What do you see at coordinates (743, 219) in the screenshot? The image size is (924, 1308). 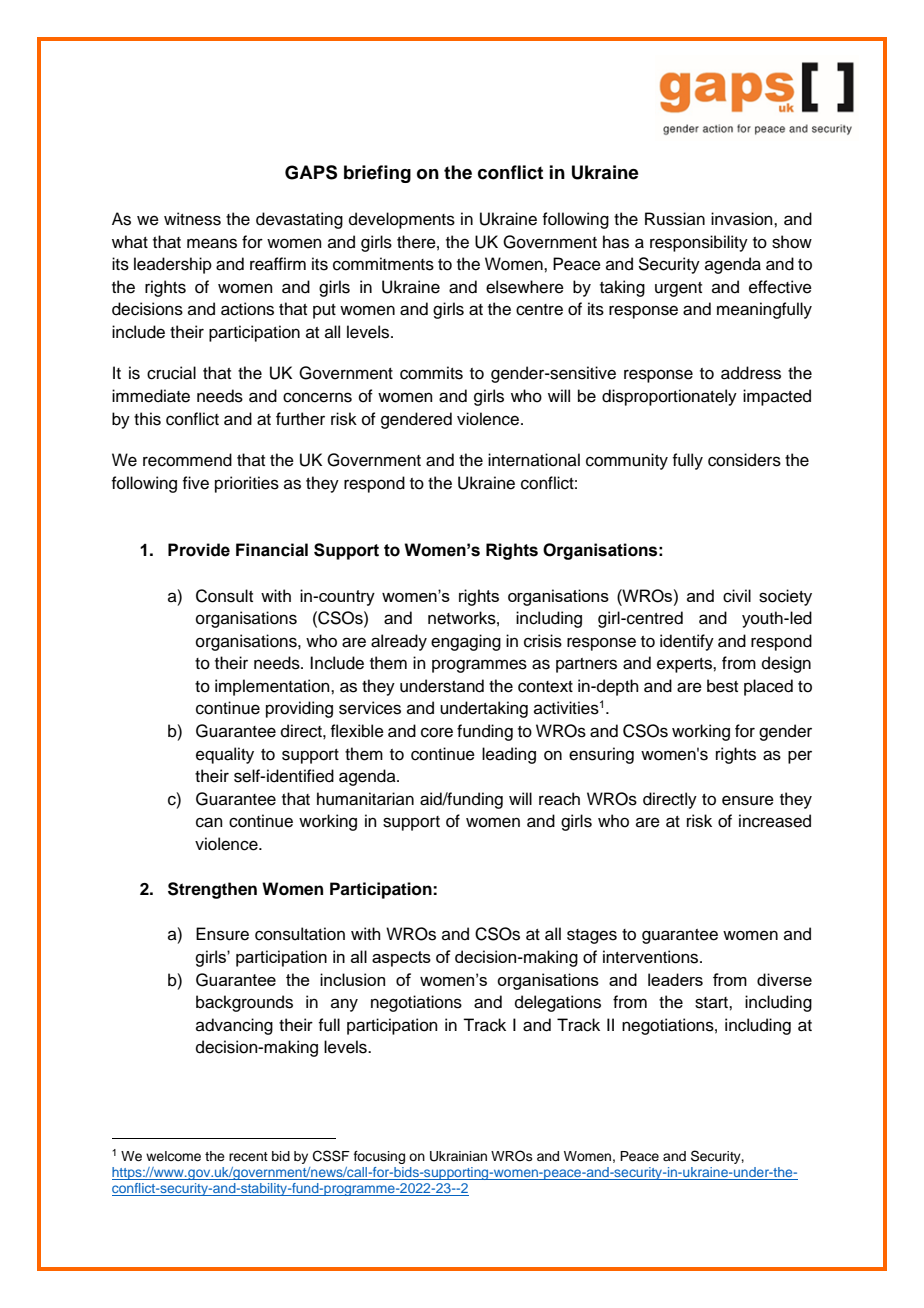 I see `invasion` at bounding box center [743, 219].
